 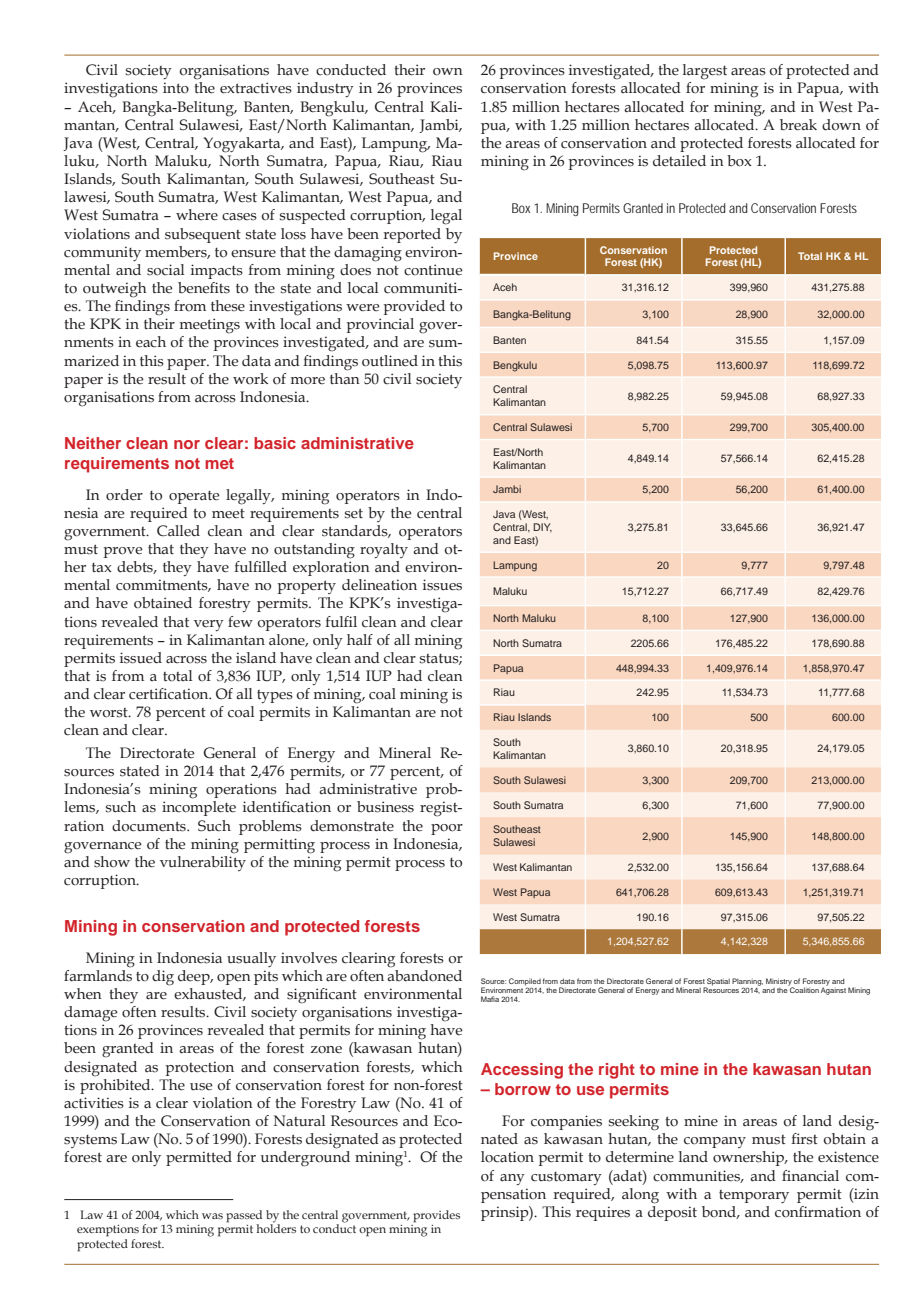 What do you see at coordinates (151, 342) in the screenshot?
I see `each` at bounding box center [151, 342].
